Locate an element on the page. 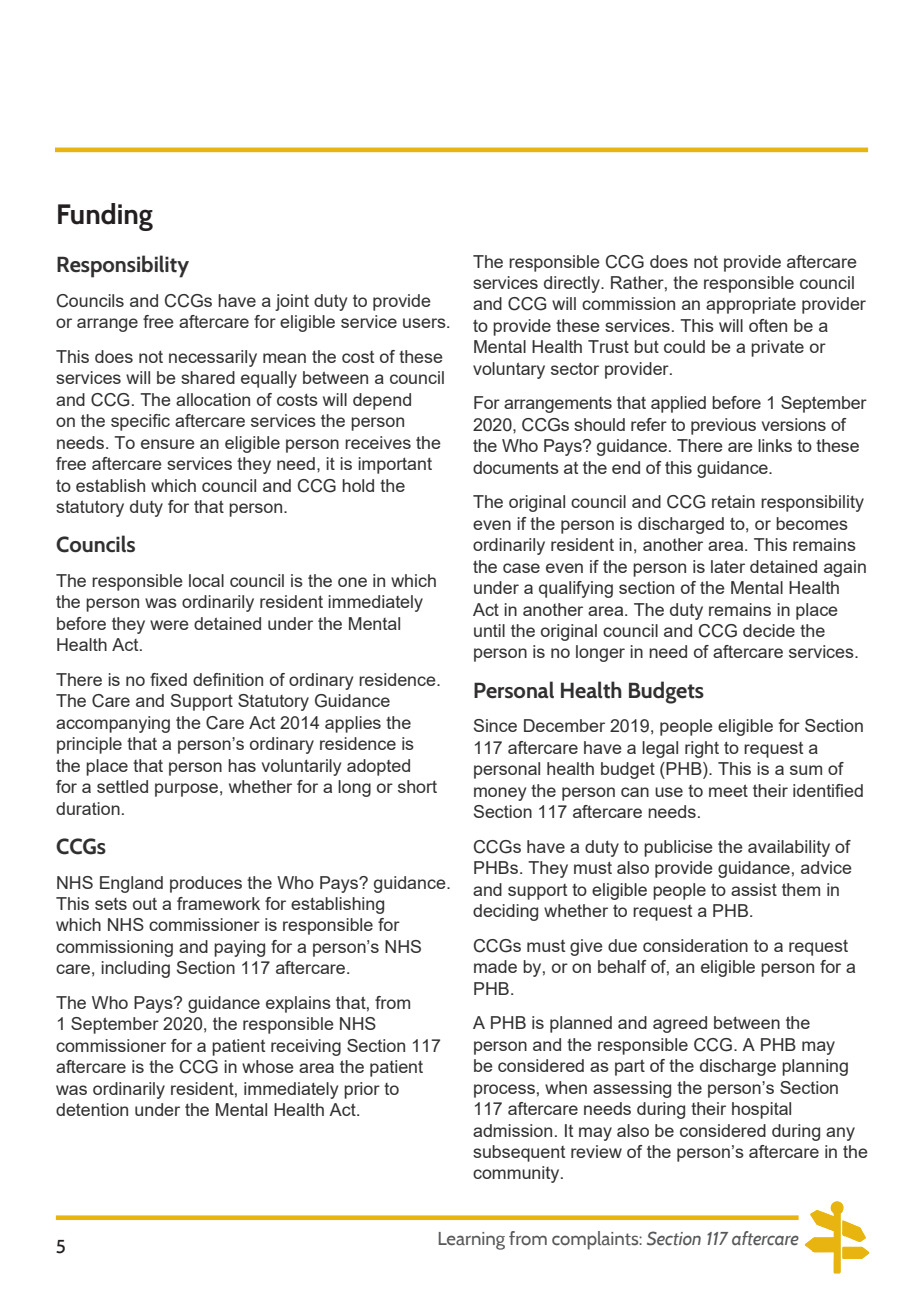 This image has width=924, height=1308. availability is located at coordinates (789, 848).
